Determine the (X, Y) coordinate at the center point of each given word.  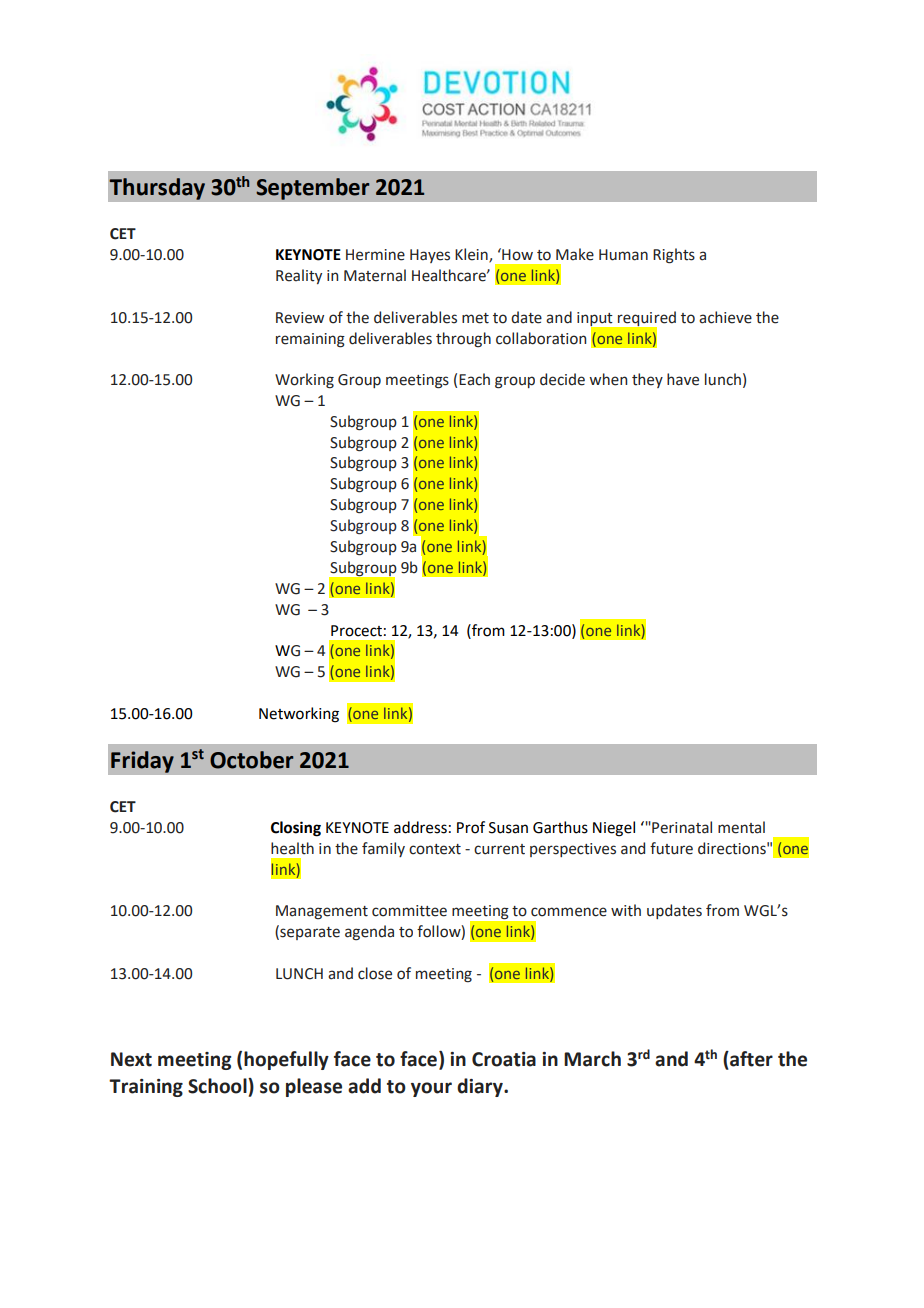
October (252, 760)
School (218, 1086)
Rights (674, 256)
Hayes (430, 256)
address (420, 827)
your (431, 1089)
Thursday (157, 189)
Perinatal (681, 827)
